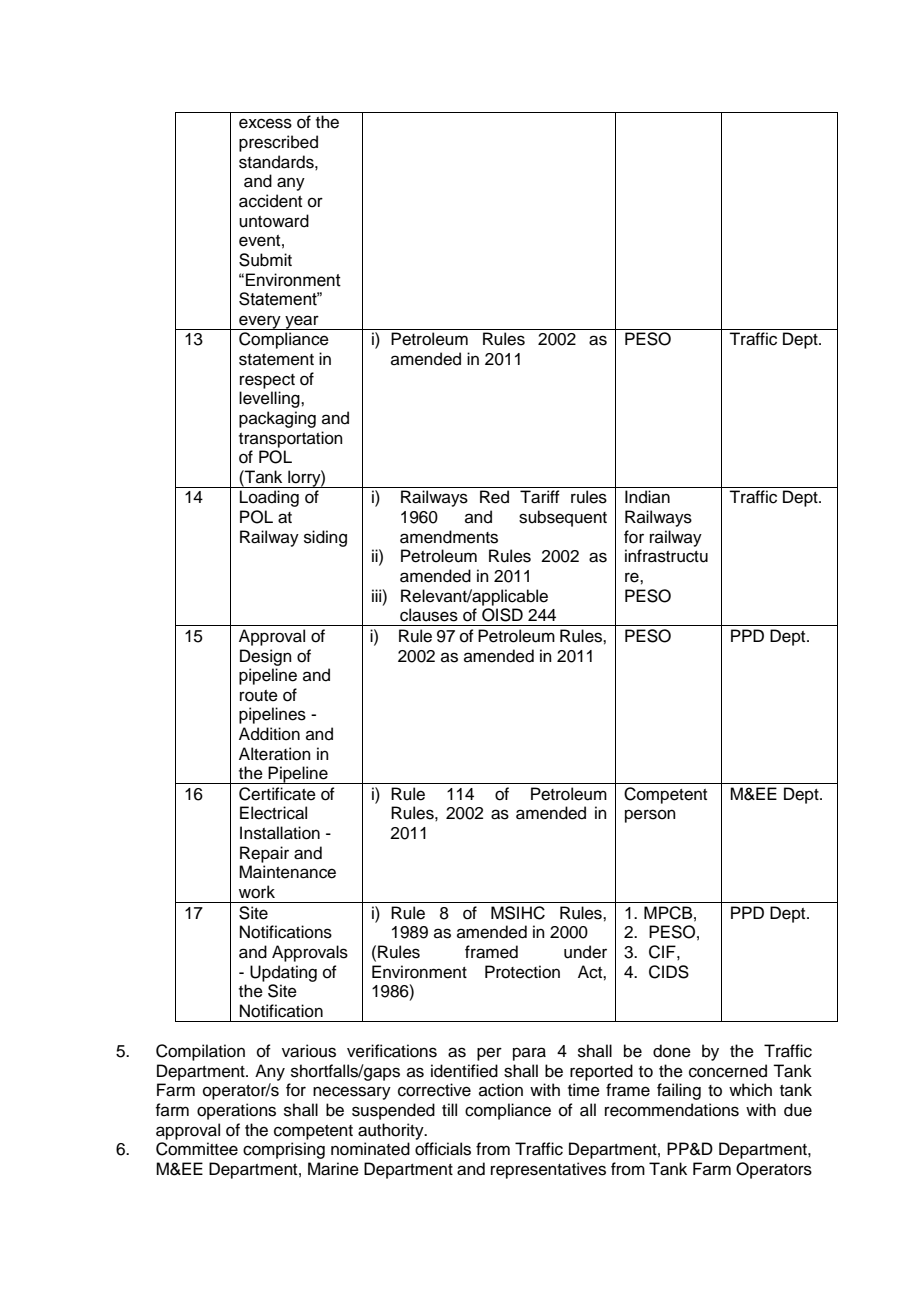  I want to click on officials, so click(443, 1149).
